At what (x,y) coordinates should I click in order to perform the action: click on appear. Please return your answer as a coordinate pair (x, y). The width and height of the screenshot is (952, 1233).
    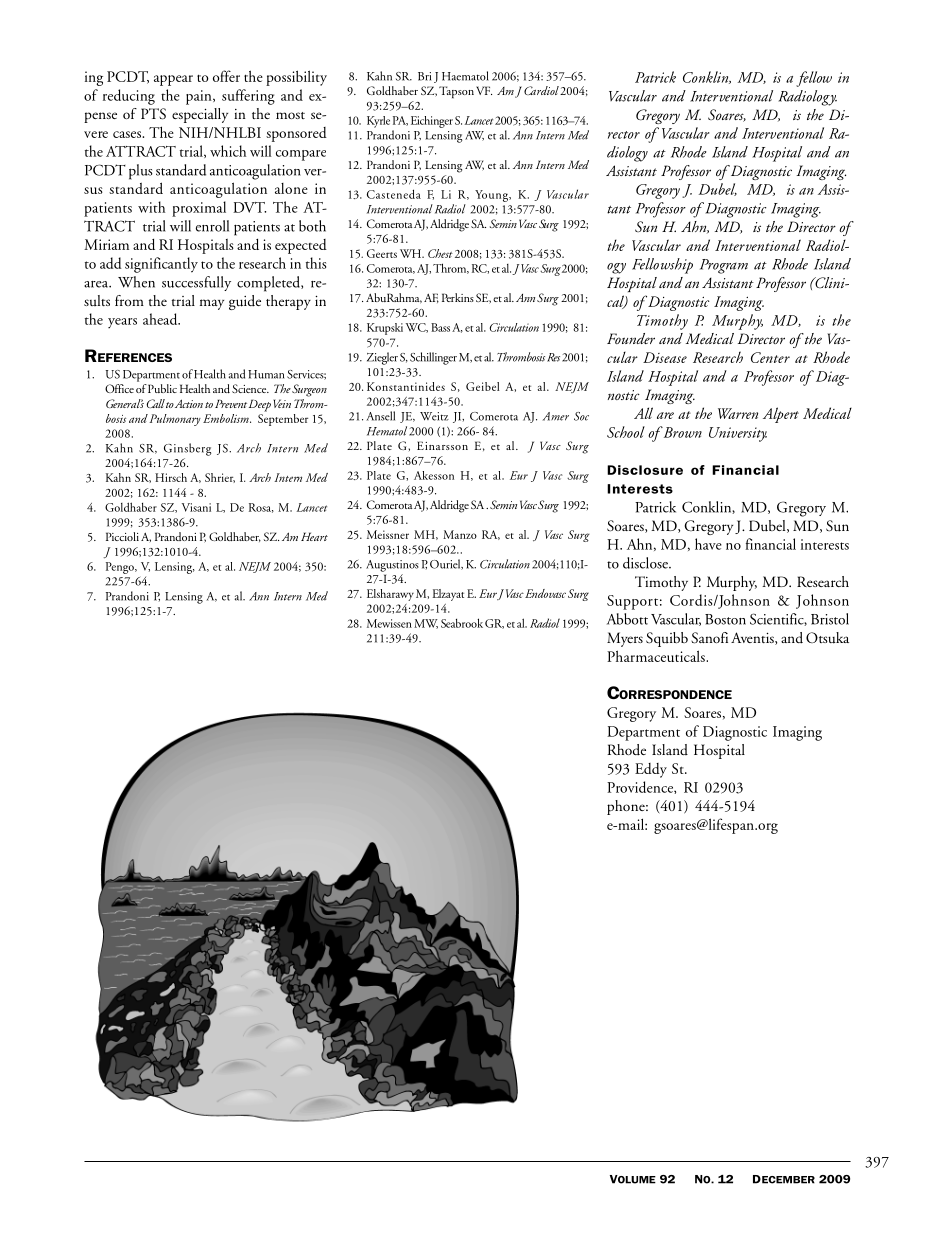
    Looking at the image, I should click on (173, 80).
